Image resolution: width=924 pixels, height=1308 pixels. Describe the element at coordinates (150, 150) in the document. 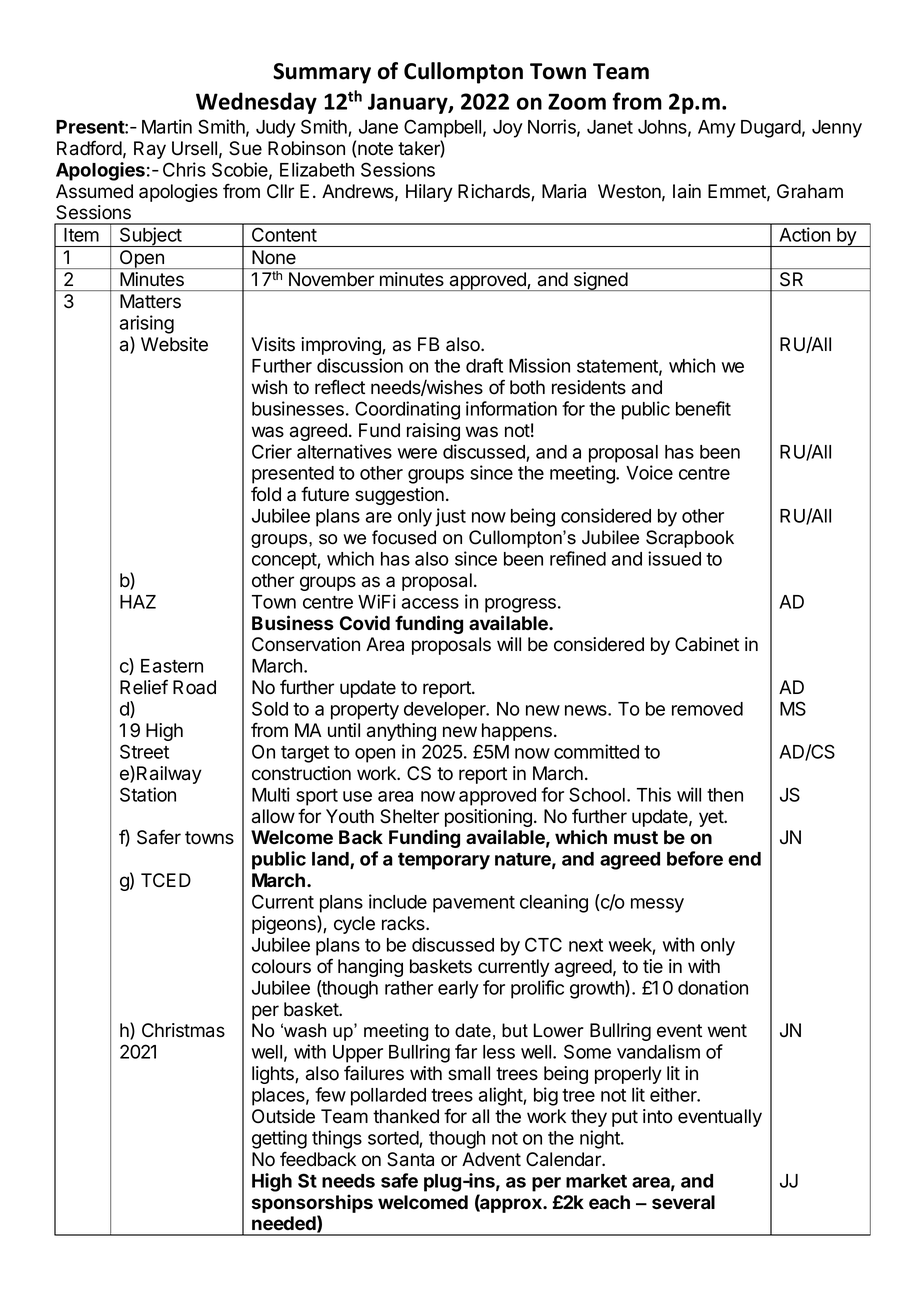

I see `Ray` at that location.
